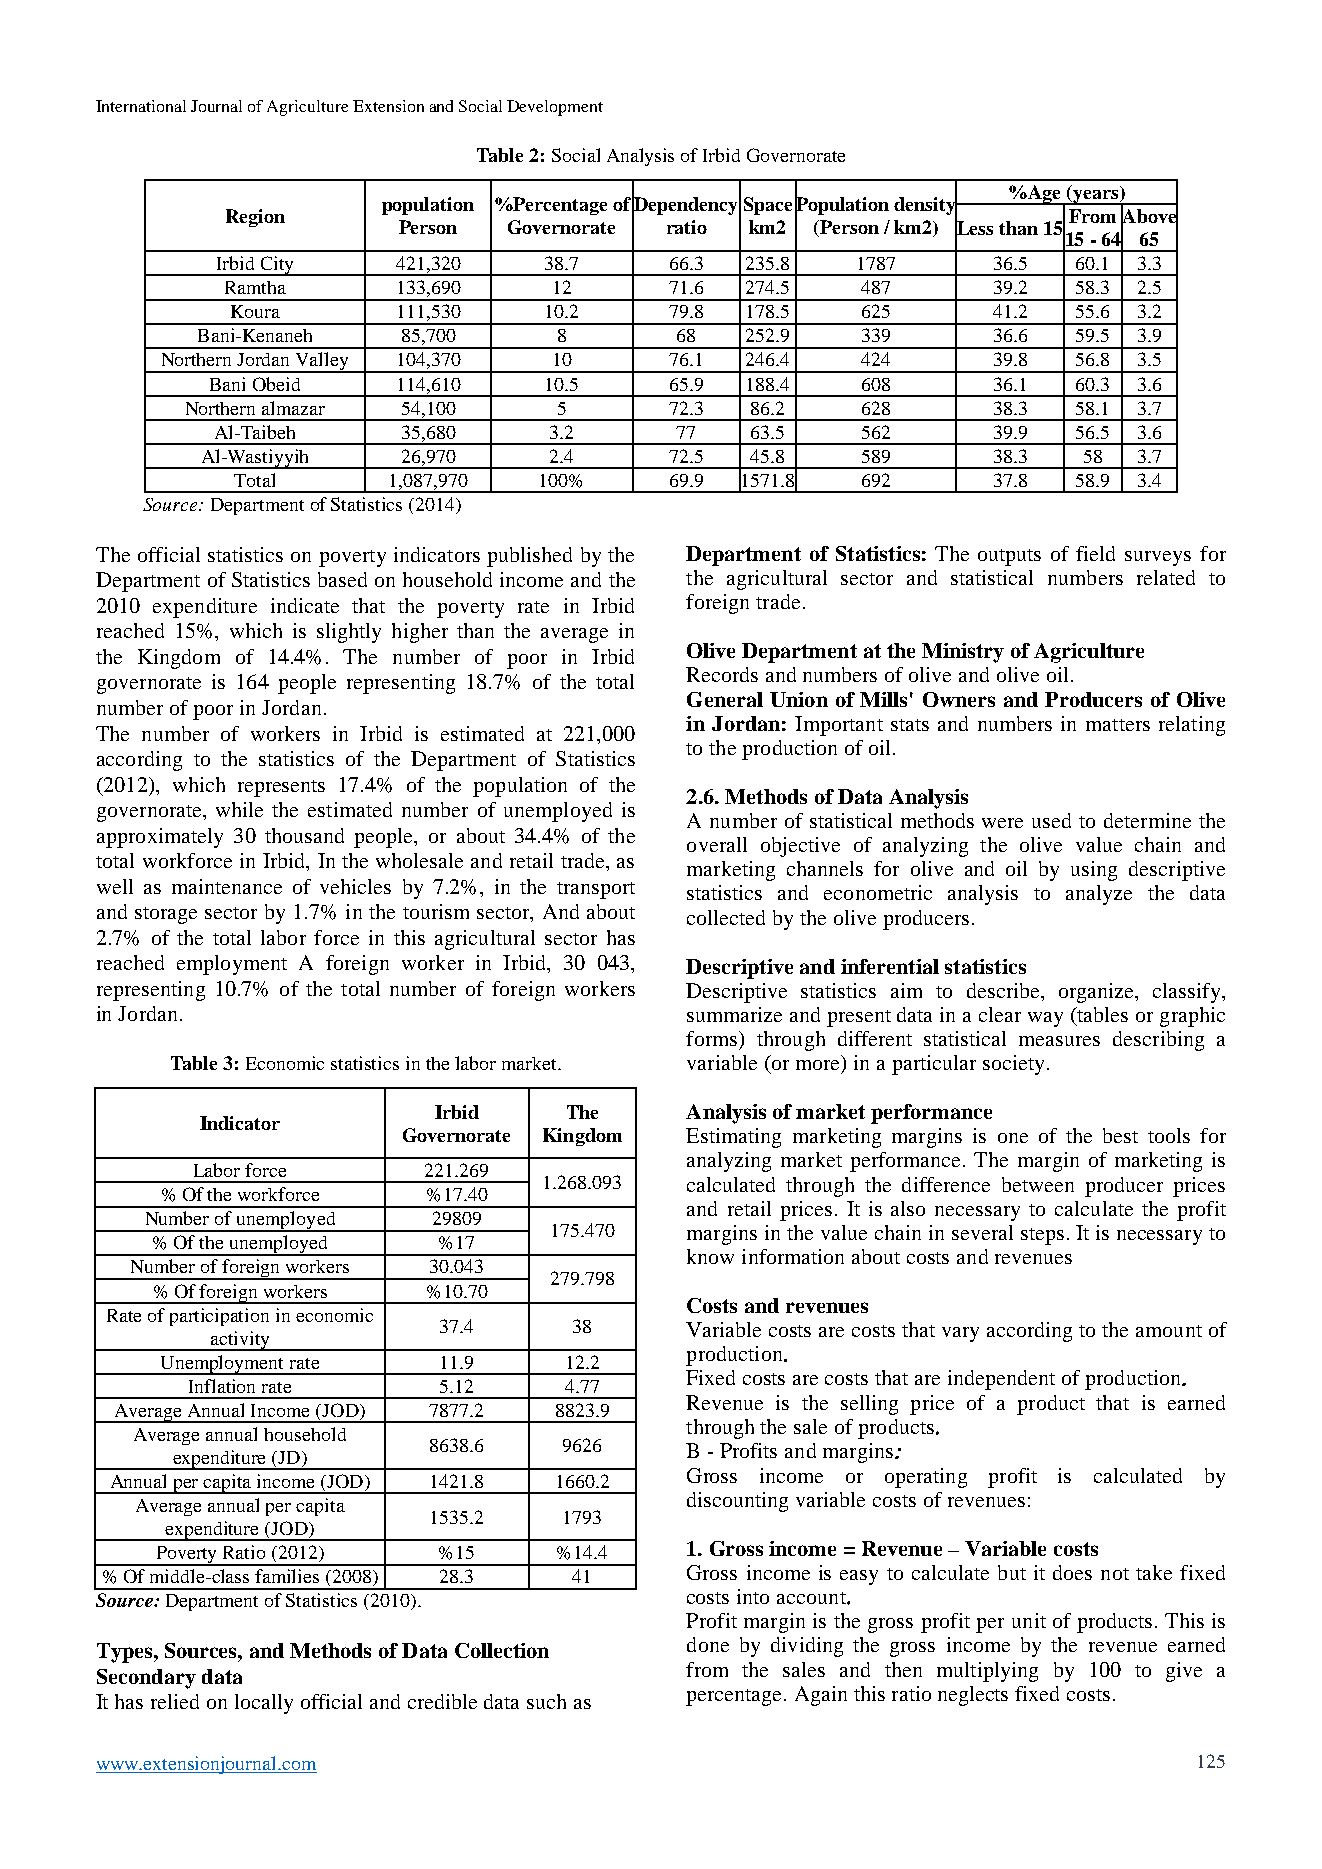  What do you see at coordinates (1149, 216) in the screenshot?
I see `Above` at bounding box center [1149, 216].
